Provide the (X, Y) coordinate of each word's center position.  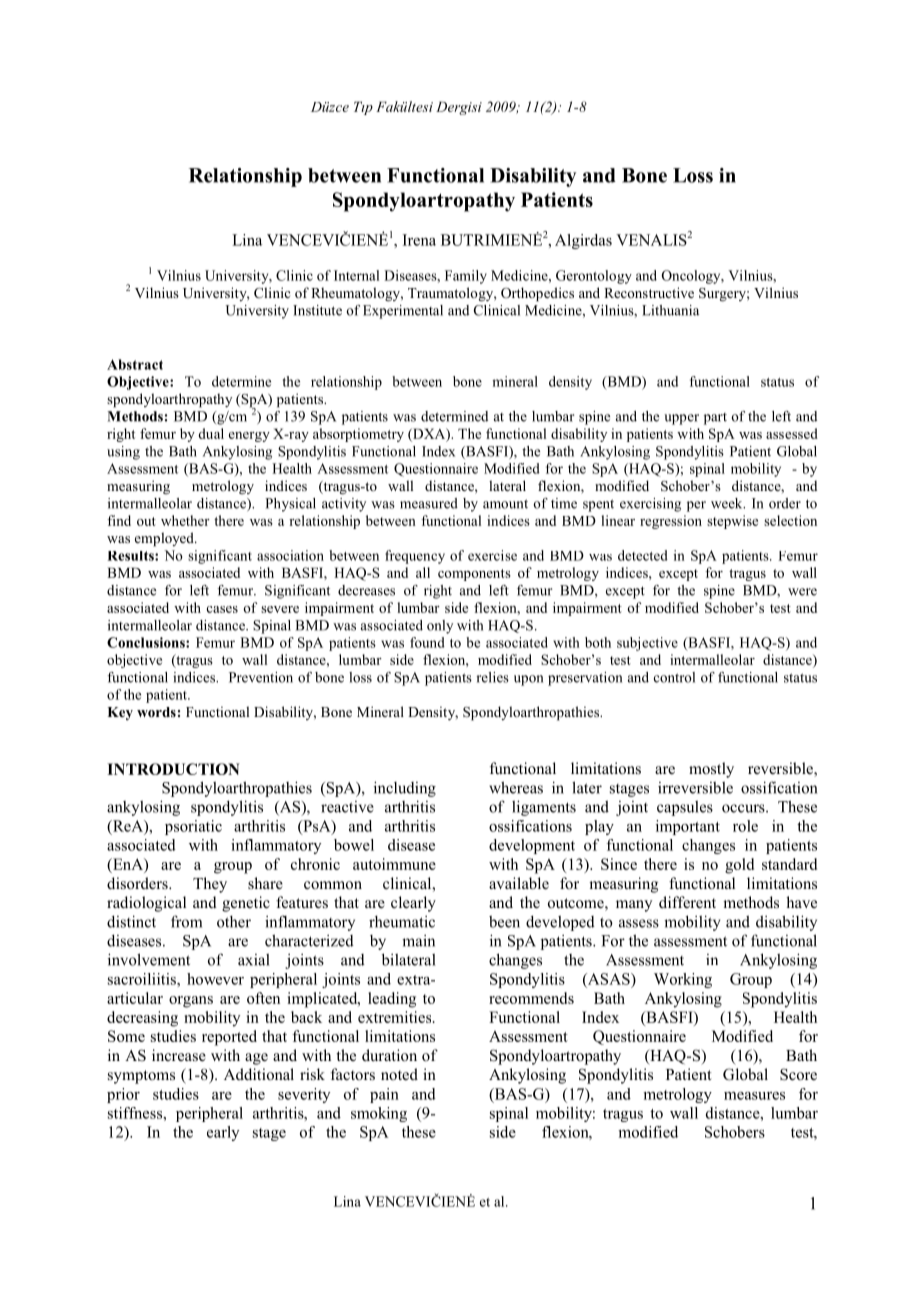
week (728, 503)
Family (466, 277)
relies (492, 677)
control (674, 677)
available (519, 883)
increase (179, 1055)
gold (739, 866)
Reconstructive (649, 292)
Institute (317, 310)
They (210, 885)
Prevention (261, 677)
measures (754, 1096)
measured (429, 503)
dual (211, 433)
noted (399, 1074)
